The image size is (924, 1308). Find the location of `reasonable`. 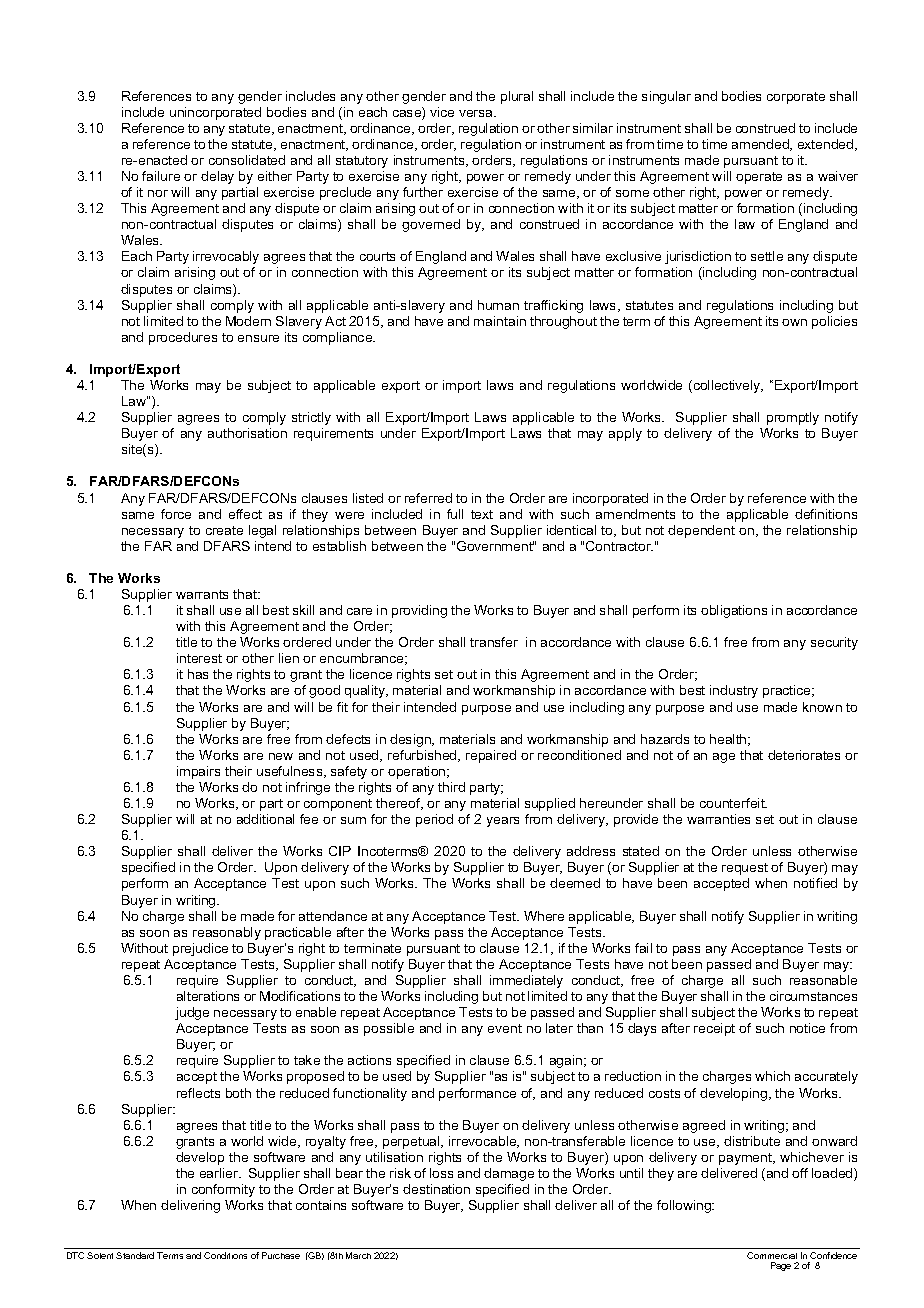

reasonable is located at coordinates (823, 980).
